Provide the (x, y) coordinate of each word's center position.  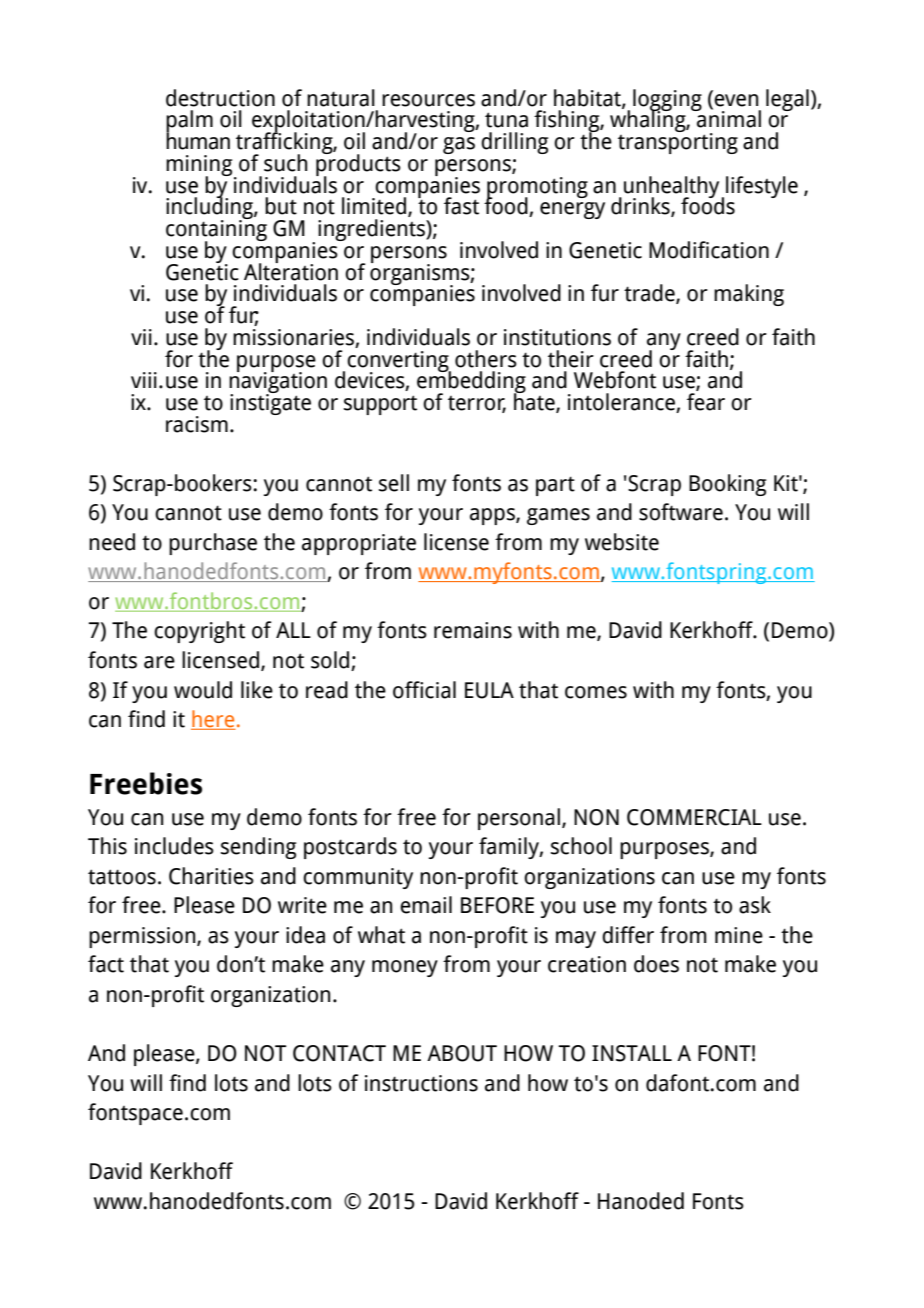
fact (106, 964)
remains (473, 630)
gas (459, 145)
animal (728, 118)
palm (189, 122)
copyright (199, 632)
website (622, 542)
